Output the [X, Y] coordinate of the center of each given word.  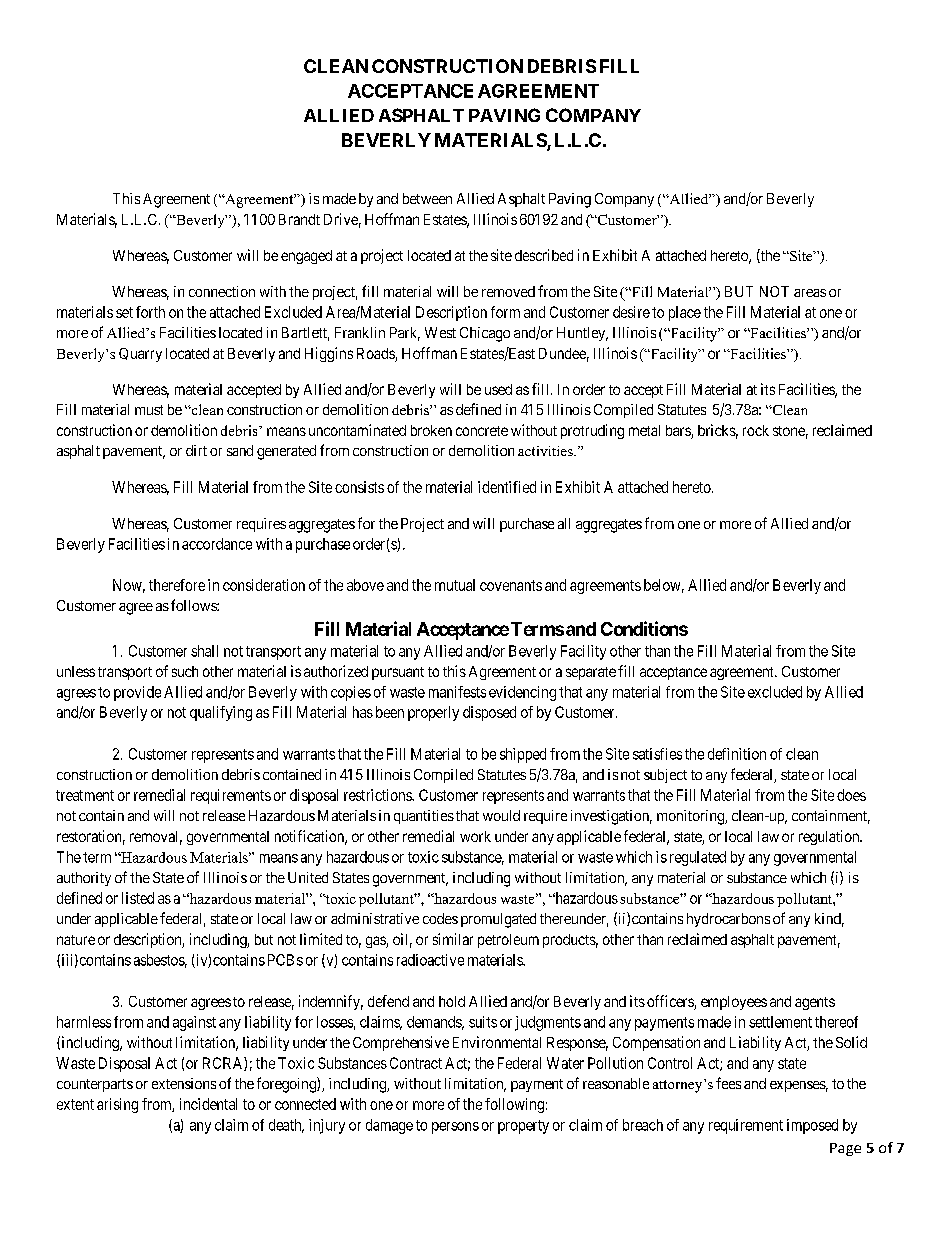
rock [756, 430]
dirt [196, 450]
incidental [208, 1104]
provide [137, 693]
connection [222, 291]
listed [138, 898]
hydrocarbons [728, 920]
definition [737, 754]
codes [440, 918]
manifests [457, 692]
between [427, 198]
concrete [482, 431]
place [685, 313]
